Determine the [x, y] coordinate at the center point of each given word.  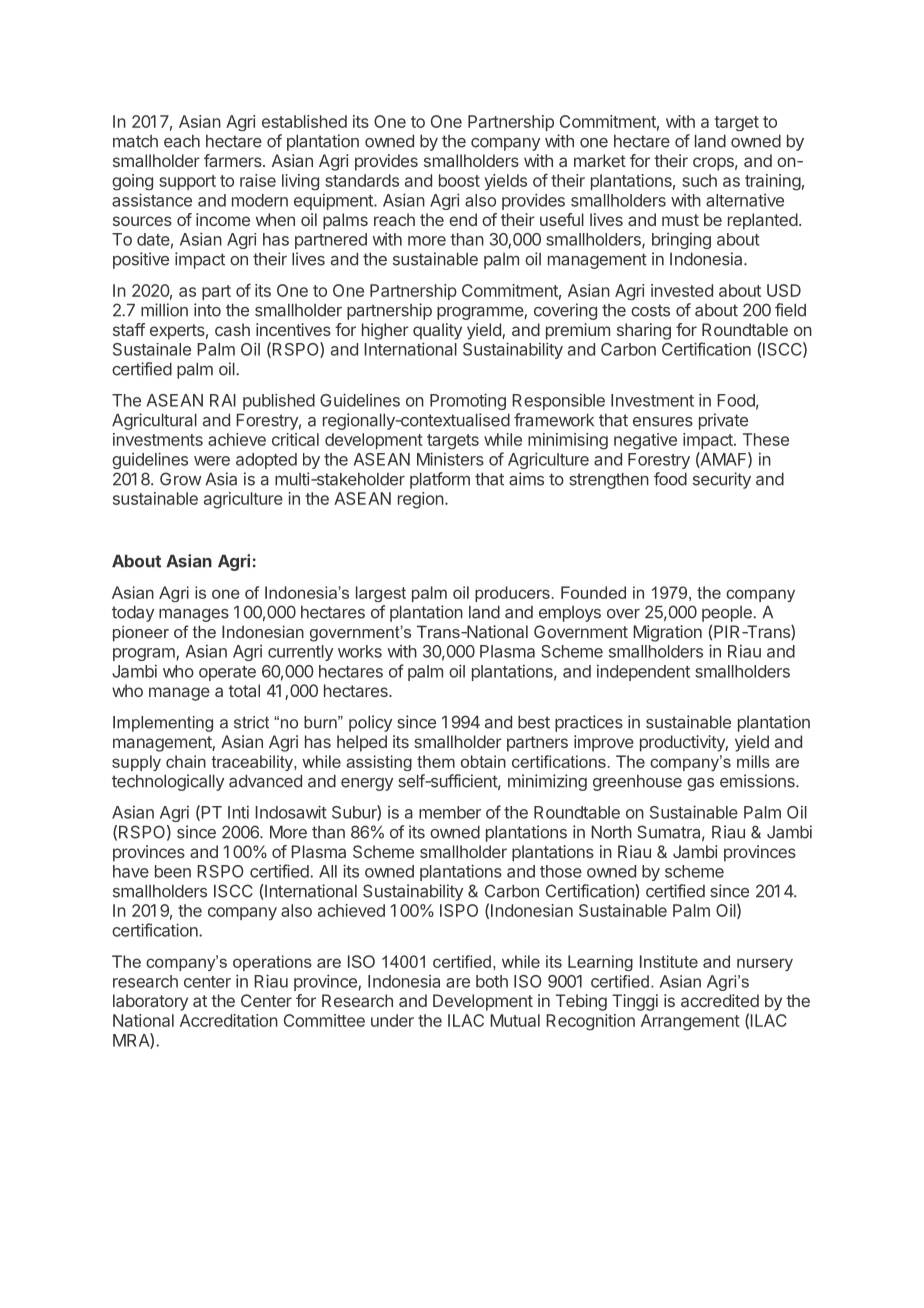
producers [512, 594]
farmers [234, 160]
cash [232, 329]
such [699, 180]
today [133, 614]
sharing [644, 331]
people [728, 614]
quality [437, 331]
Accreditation [229, 1020]
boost [459, 180]
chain [186, 761]
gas [700, 784]
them [436, 761]
